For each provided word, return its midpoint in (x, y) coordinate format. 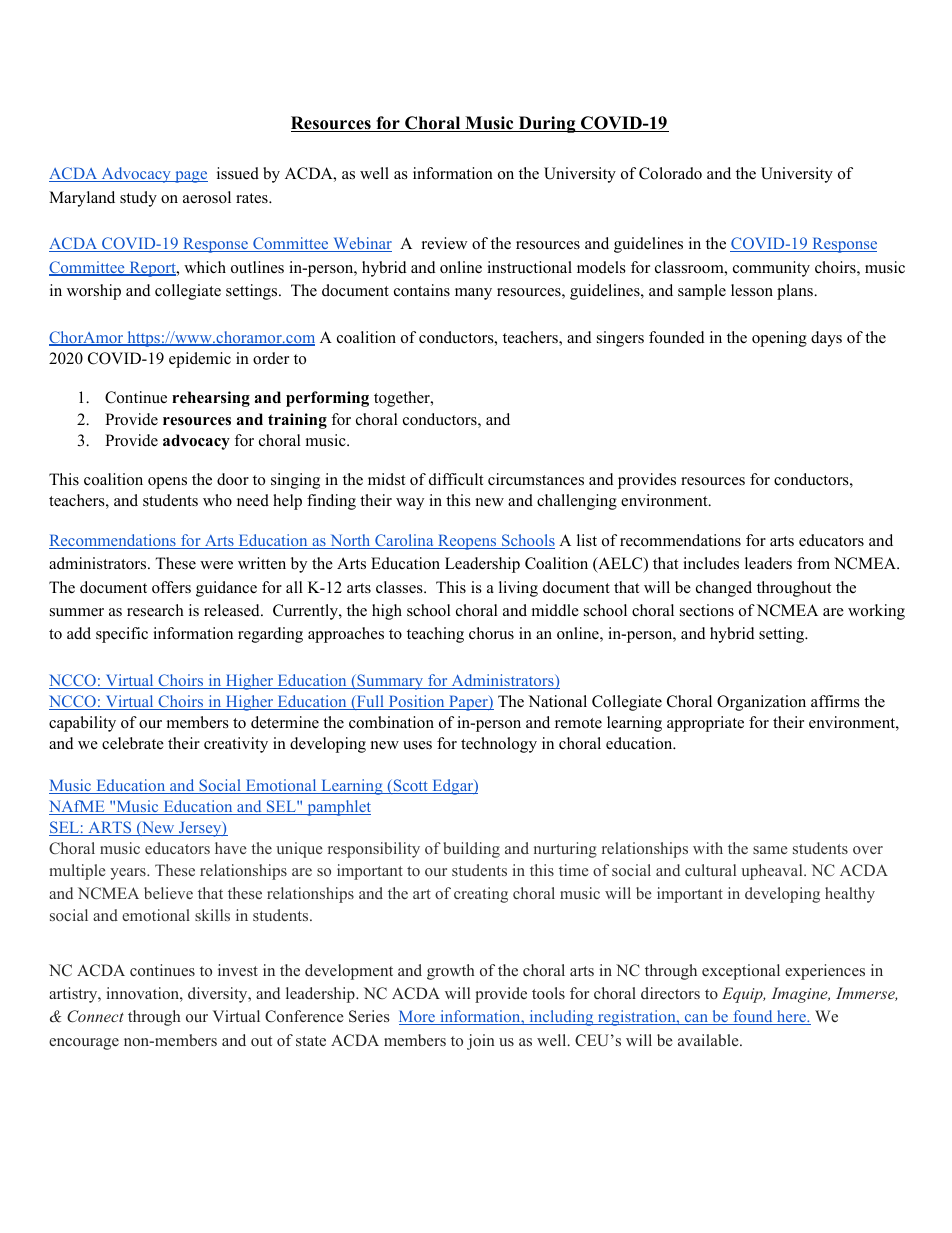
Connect (95, 1016)
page (190, 177)
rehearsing (211, 399)
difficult (456, 479)
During (547, 124)
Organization (761, 703)
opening (779, 339)
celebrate (133, 743)
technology (499, 745)
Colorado (670, 173)
